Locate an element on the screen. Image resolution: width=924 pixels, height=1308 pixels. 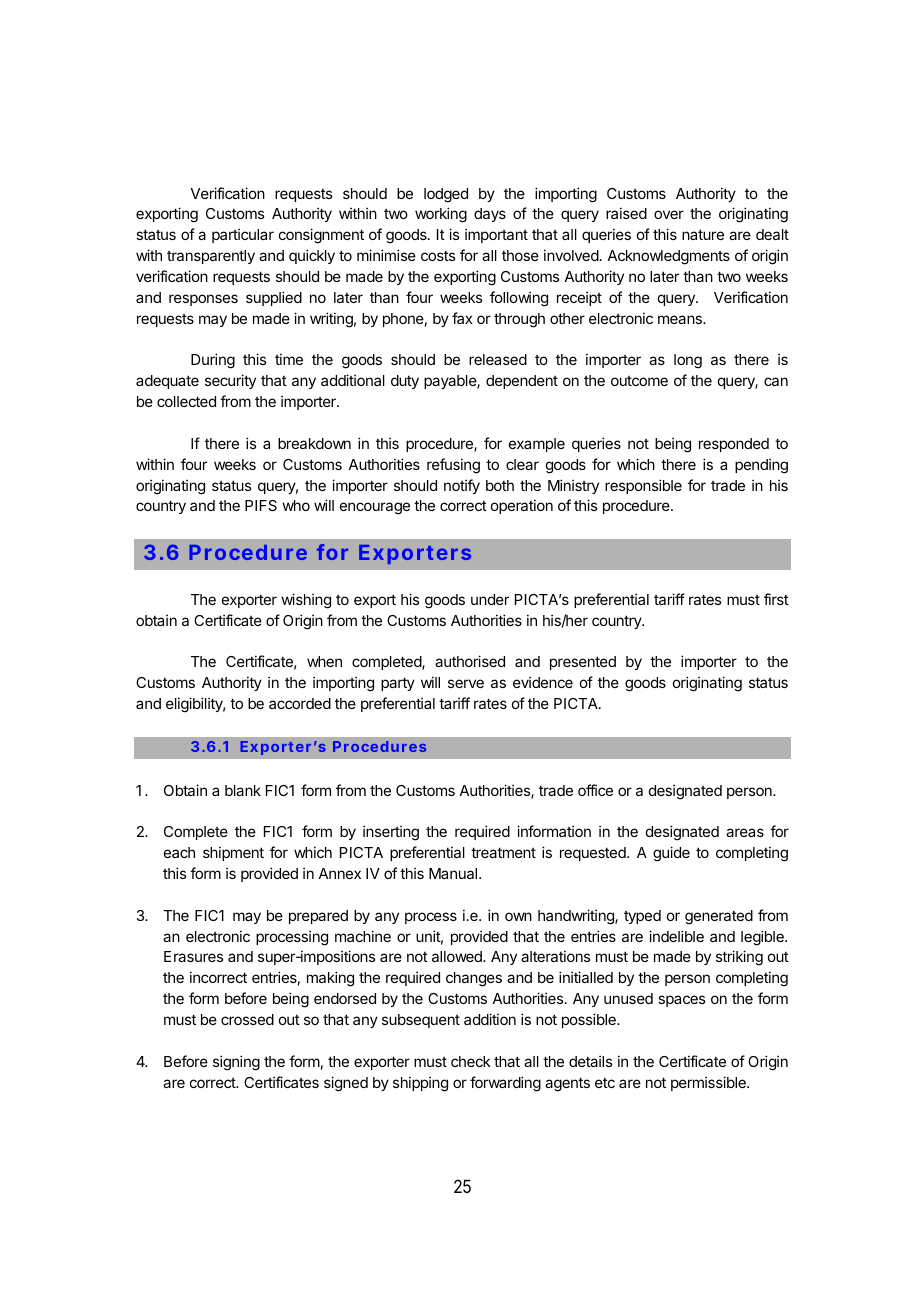
nature is located at coordinates (703, 234).
